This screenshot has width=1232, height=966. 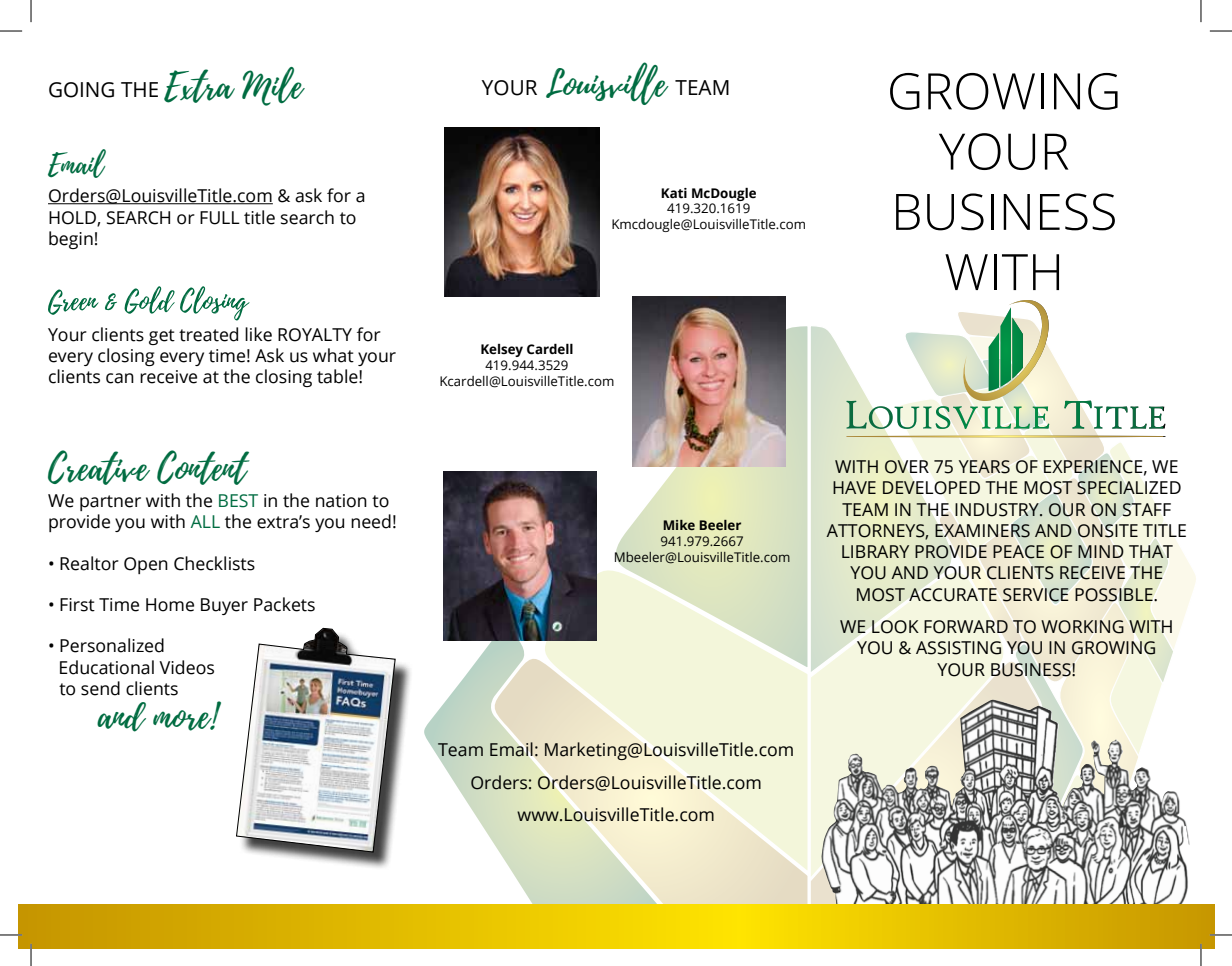 I want to click on ASSISTING, so click(x=958, y=648).
